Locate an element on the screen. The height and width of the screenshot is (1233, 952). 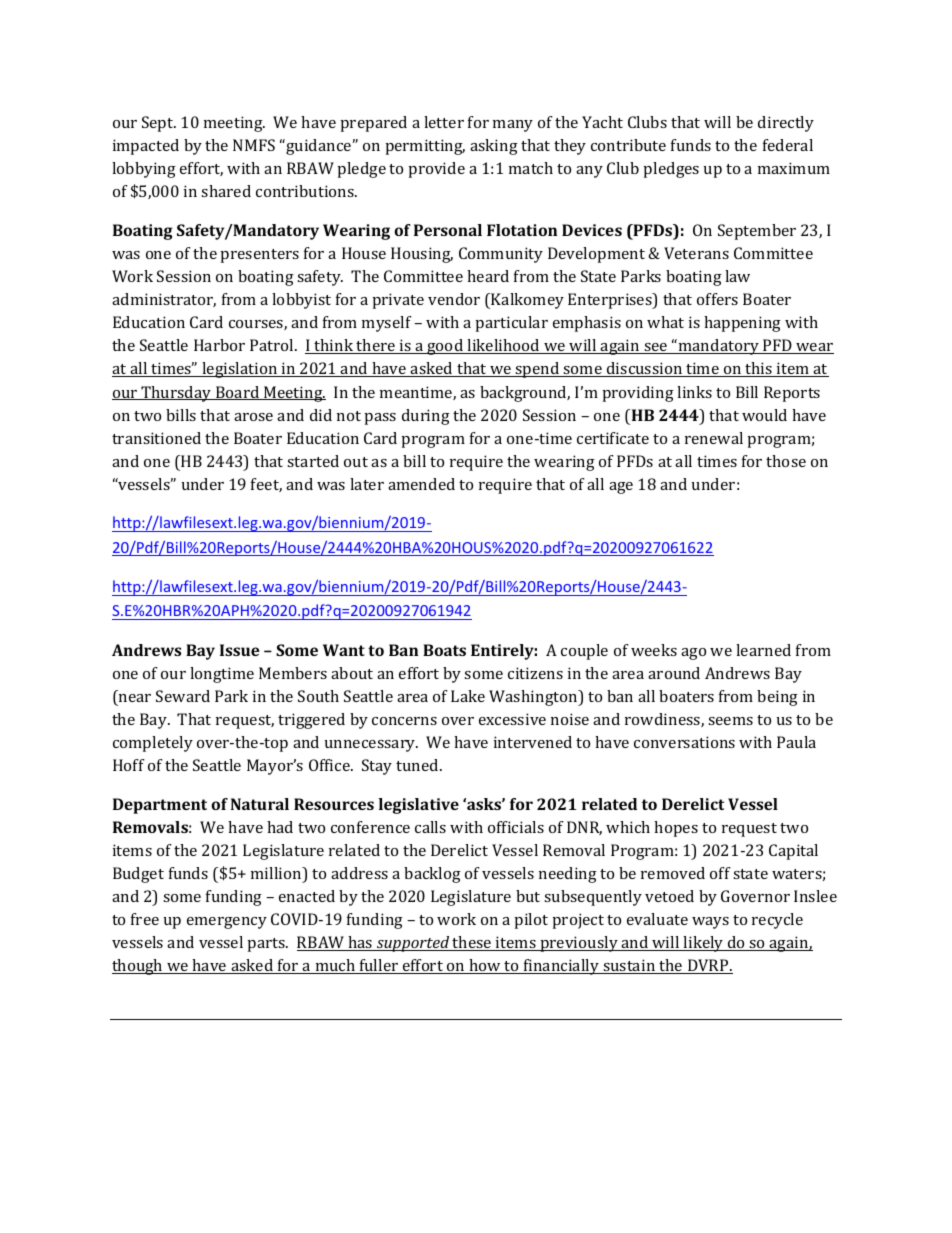
Board is located at coordinates (237, 393).
